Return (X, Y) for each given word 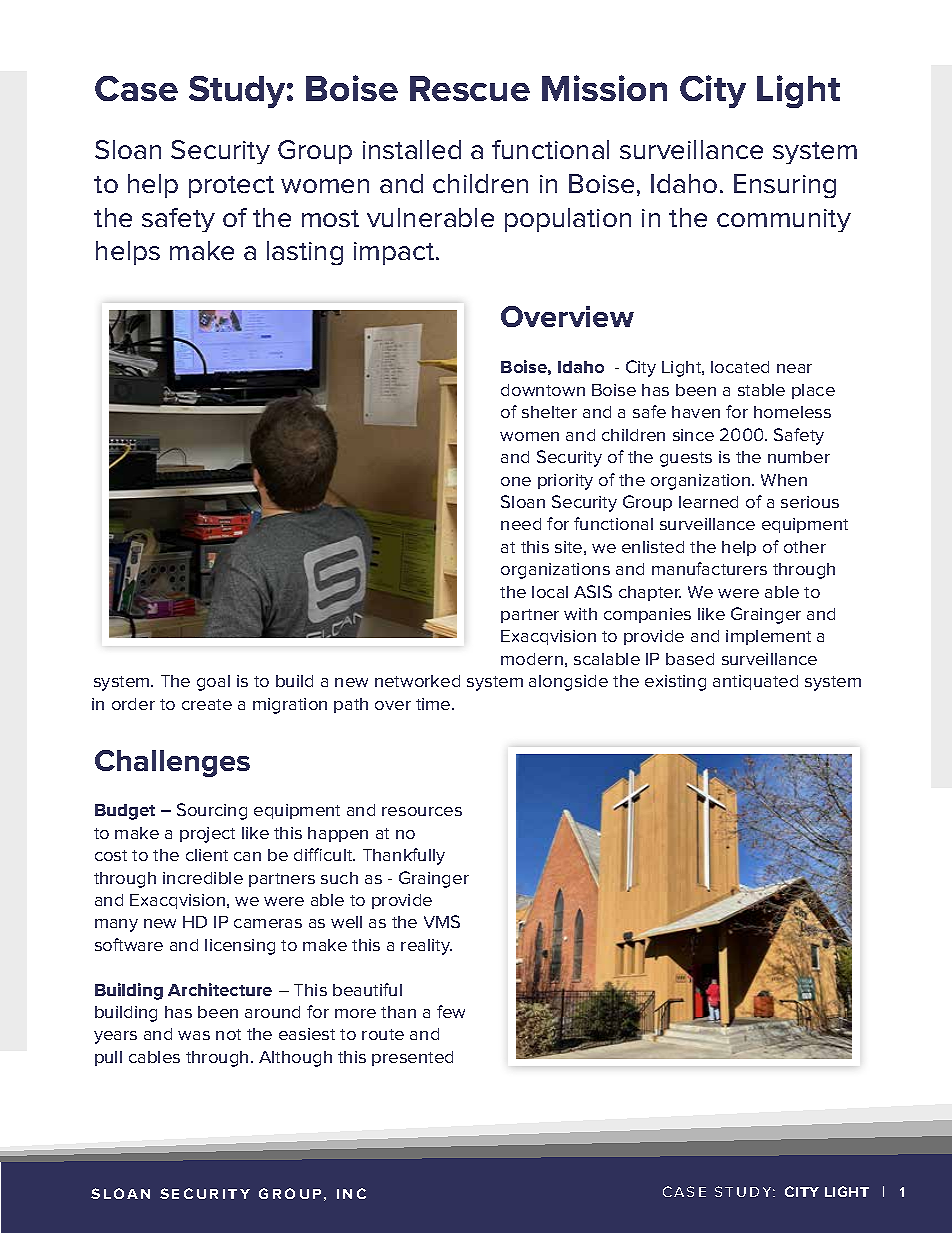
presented (412, 1058)
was (194, 1035)
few (451, 1011)
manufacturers (709, 568)
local (550, 592)
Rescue (470, 88)
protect (231, 187)
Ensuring (785, 186)
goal (213, 683)
